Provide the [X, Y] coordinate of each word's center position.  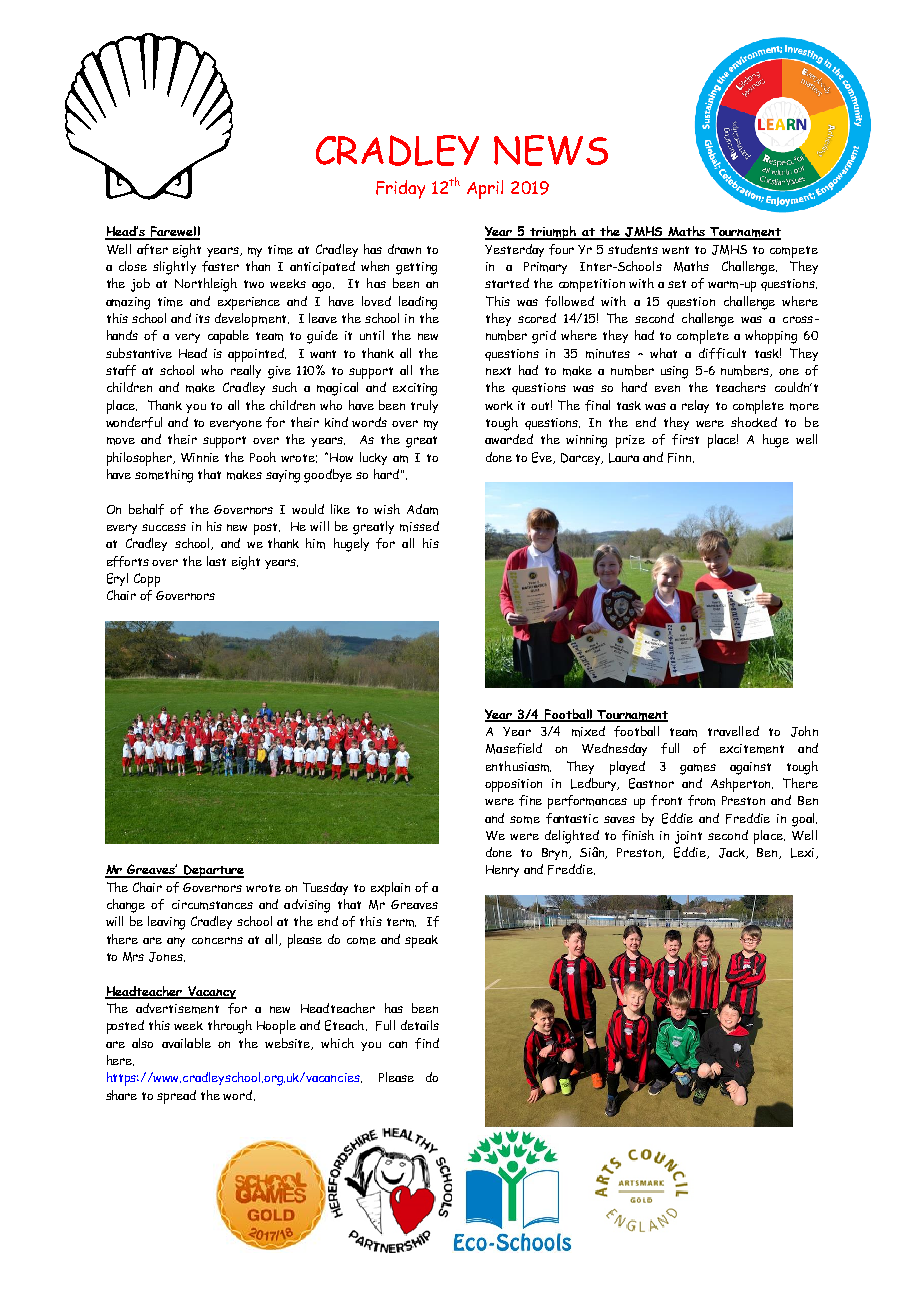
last [216, 561]
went [675, 250]
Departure [213, 871]
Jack [733, 853]
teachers [741, 387]
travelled [733, 731]
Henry [502, 871]
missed [419, 526]
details [420, 1025]
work [499, 405]
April [485, 189]
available [186, 1043]
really [246, 371]
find [427, 1043]
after [152, 249]
